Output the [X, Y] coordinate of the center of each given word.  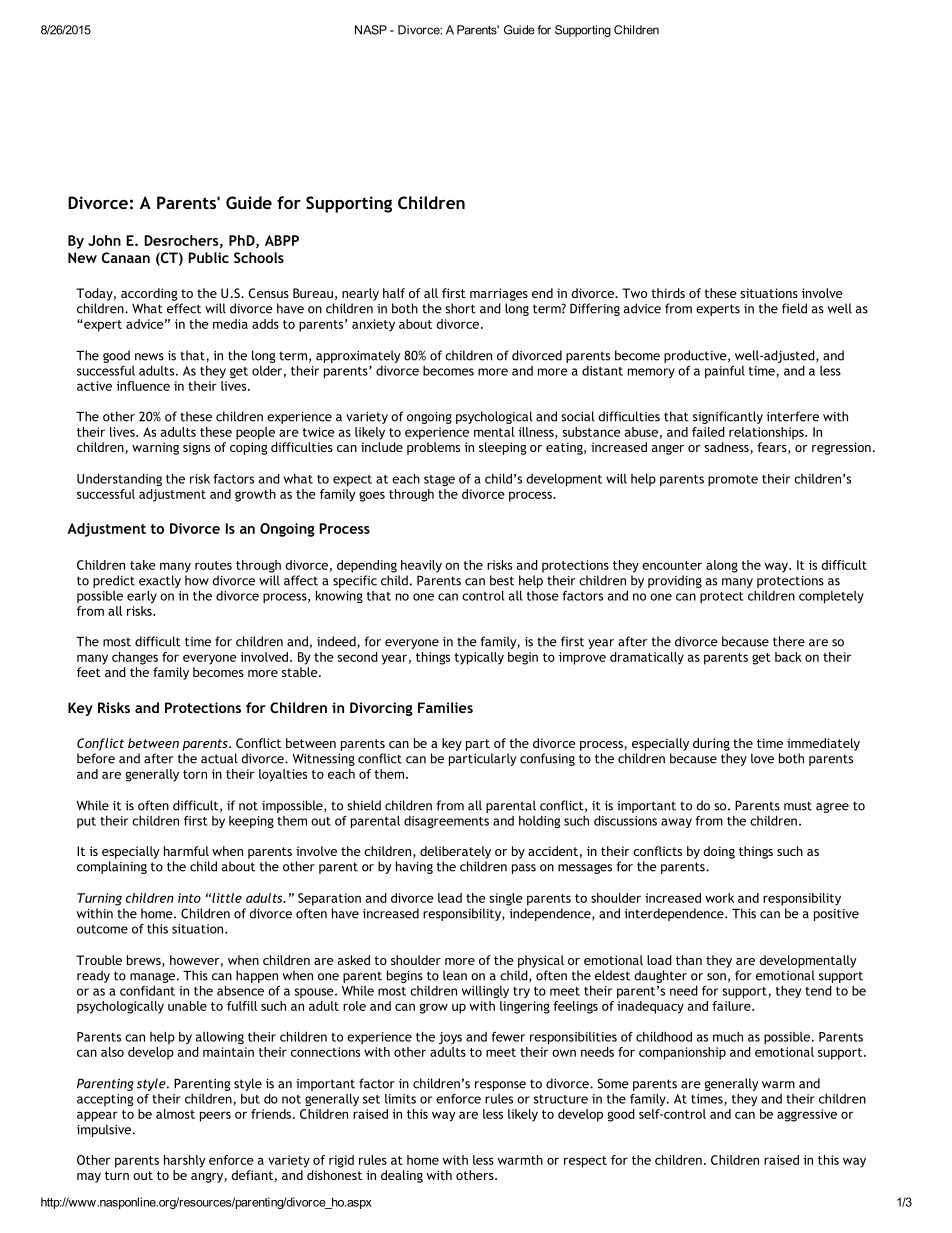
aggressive [807, 1115]
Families [445, 707]
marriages [499, 294]
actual [219, 758]
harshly [184, 1161]
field [794, 308]
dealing [402, 1176]
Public [209, 257]
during [711, 744]
